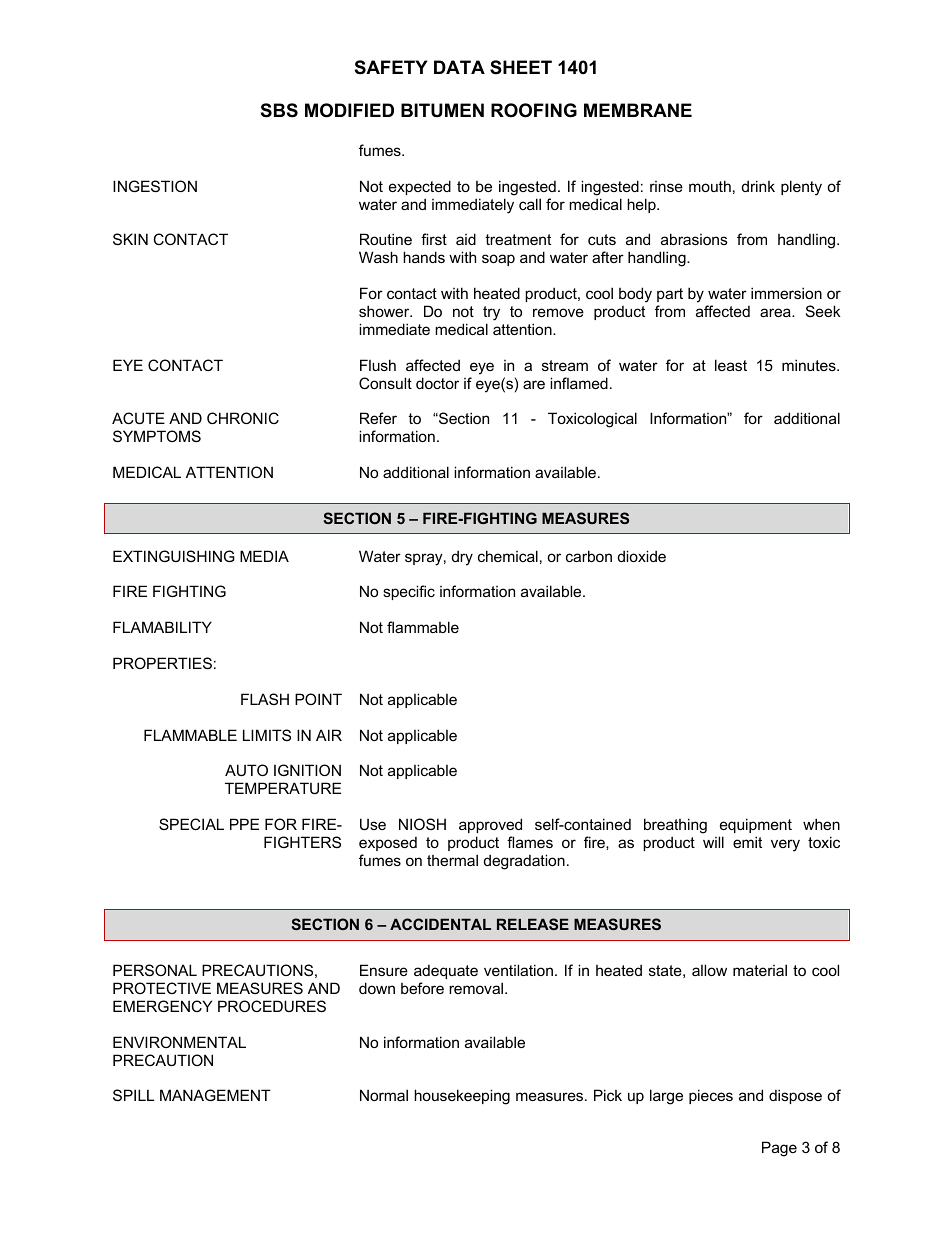 This screenshot has width=952, height=1233. What do you see at coordinates (462, 558) in the screenshot?
I see `dry` at bounding box center [462, 558].
